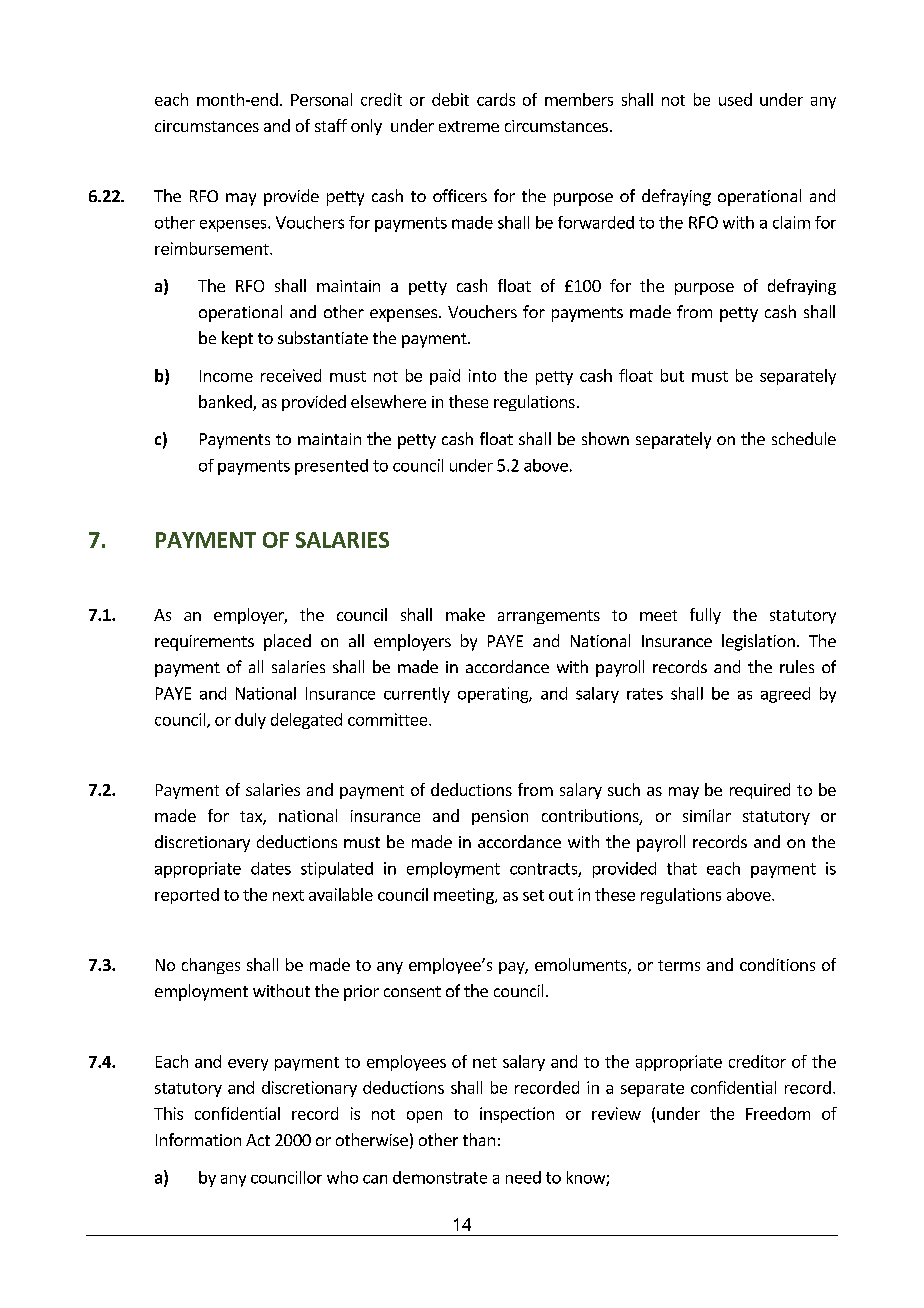 The image size is (924, 1308). Describe the element at coordinates (682, 868) in the screenshot. I see `that` at that location.
